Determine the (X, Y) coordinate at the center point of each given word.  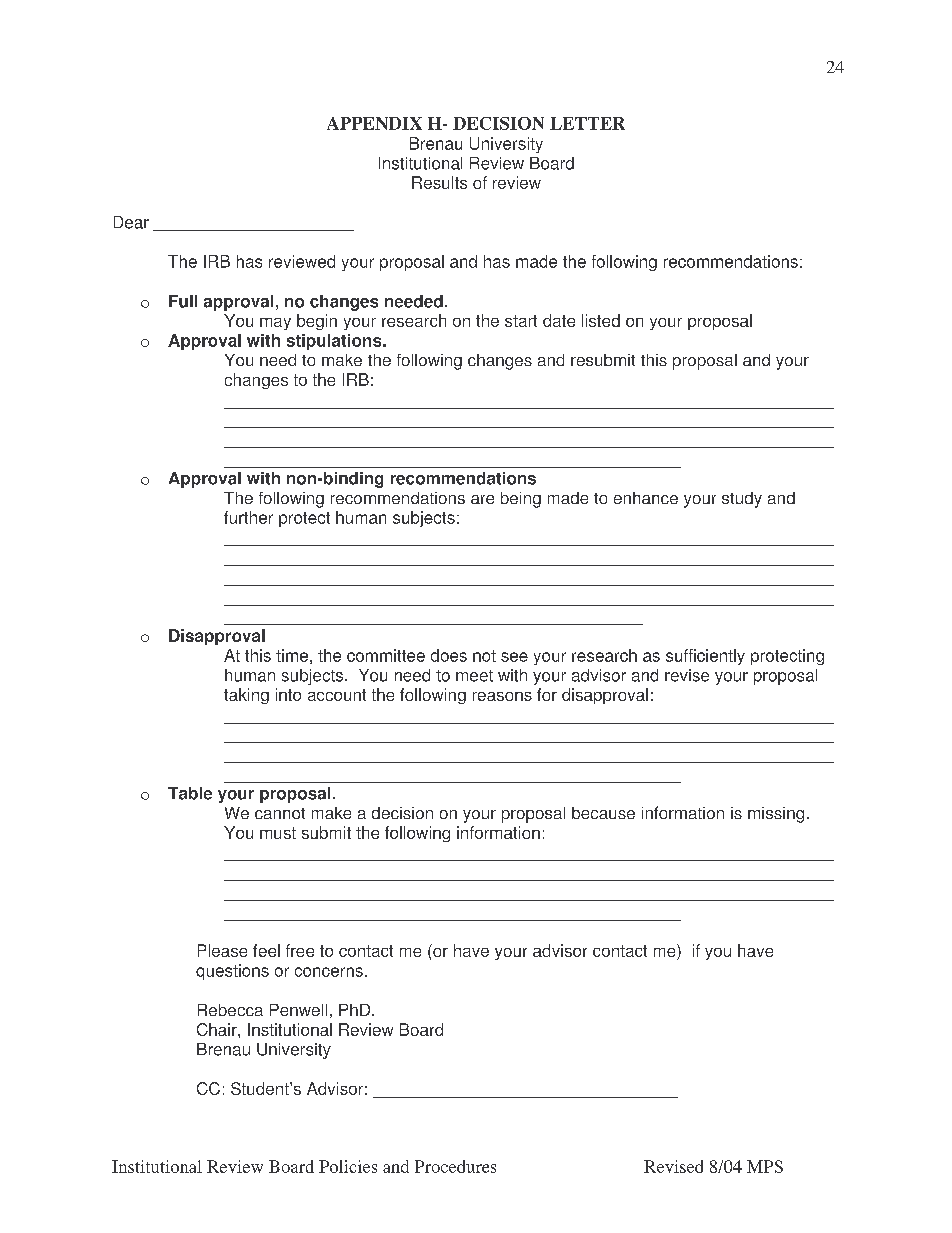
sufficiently (705, 657)
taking (246, 696)
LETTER (587, 123)
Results (439, 182)
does (449, 655)
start (521, 321)
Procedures (455, 1166)
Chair (218, 1029)
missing (776, 815)
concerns (329, 972)
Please (222, 950)
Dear (131, 222)
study (742, 500)
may (275, 324)
